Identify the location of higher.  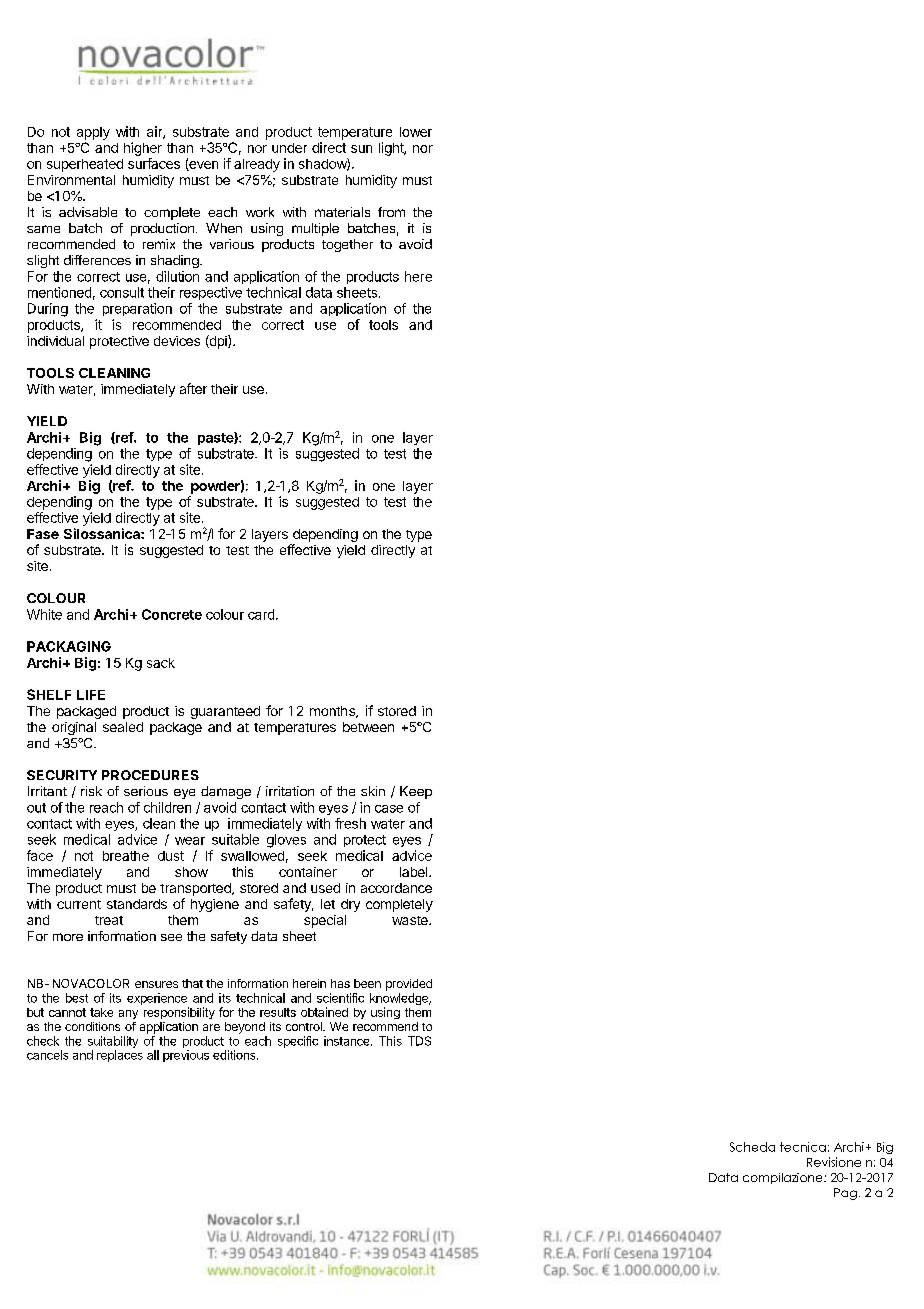
(143, 149).
